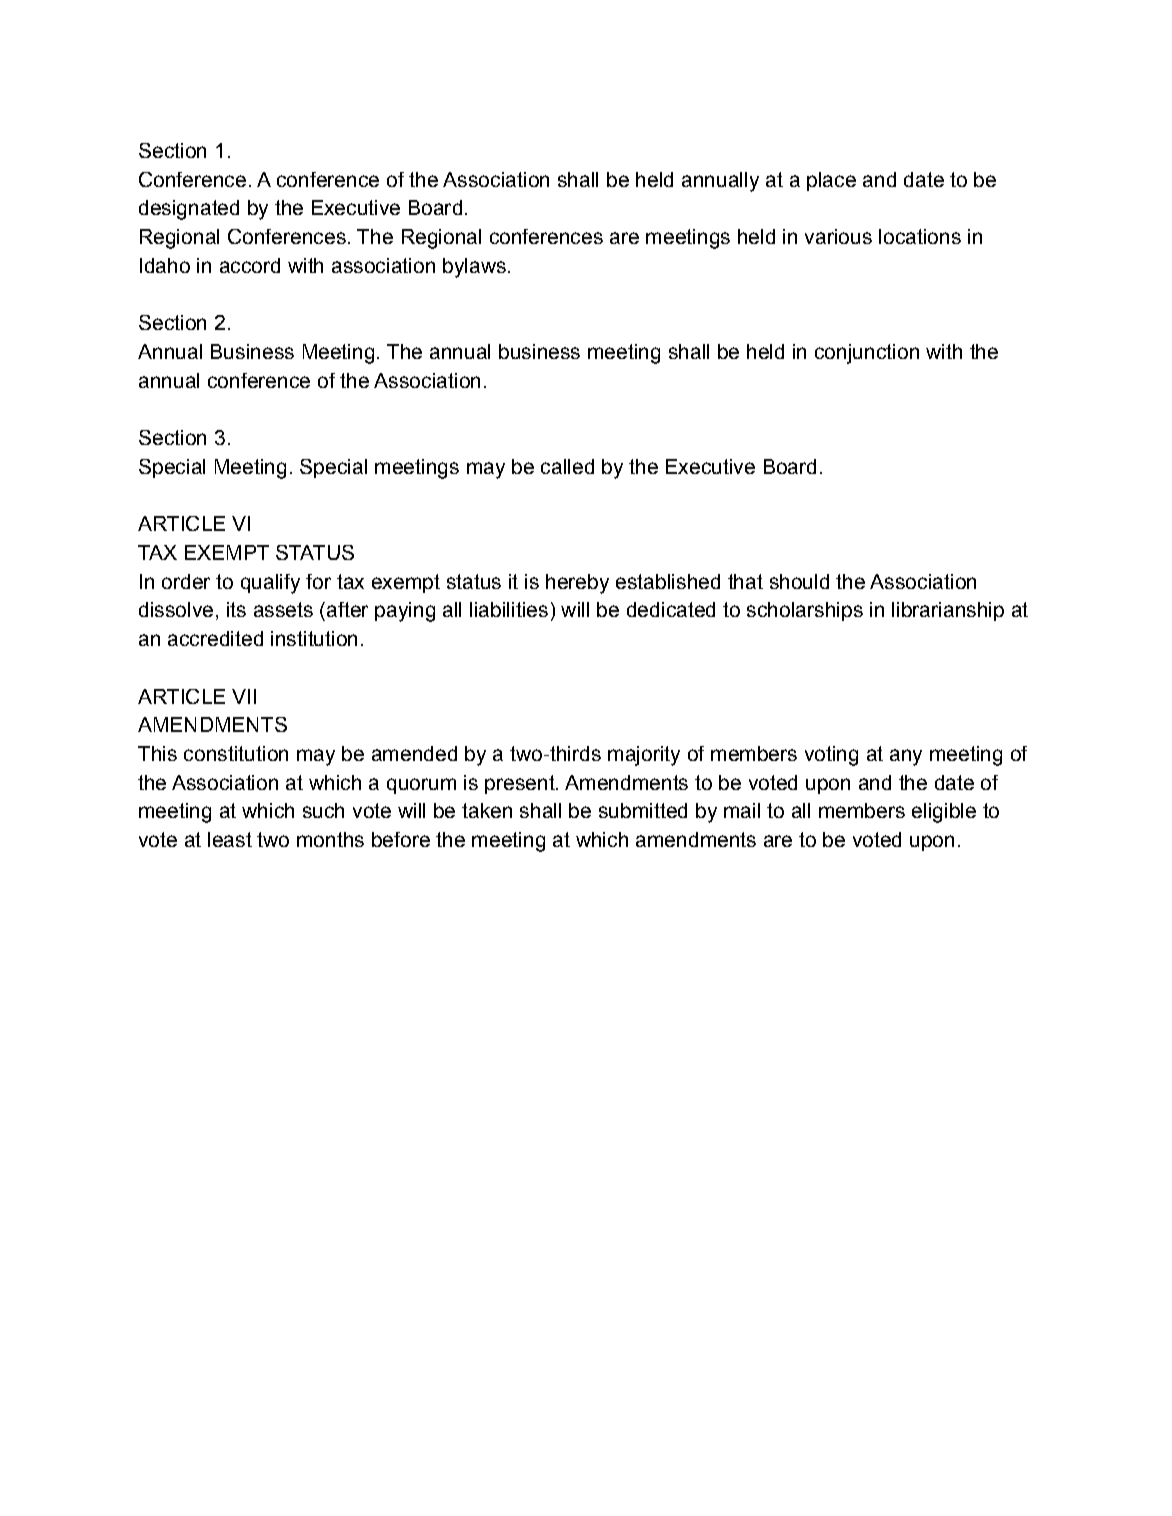 This screenshot has height=1516, width=1172. Describe the element at coordinates (250, 265) in the screenshot. I see `accord` at that location.
